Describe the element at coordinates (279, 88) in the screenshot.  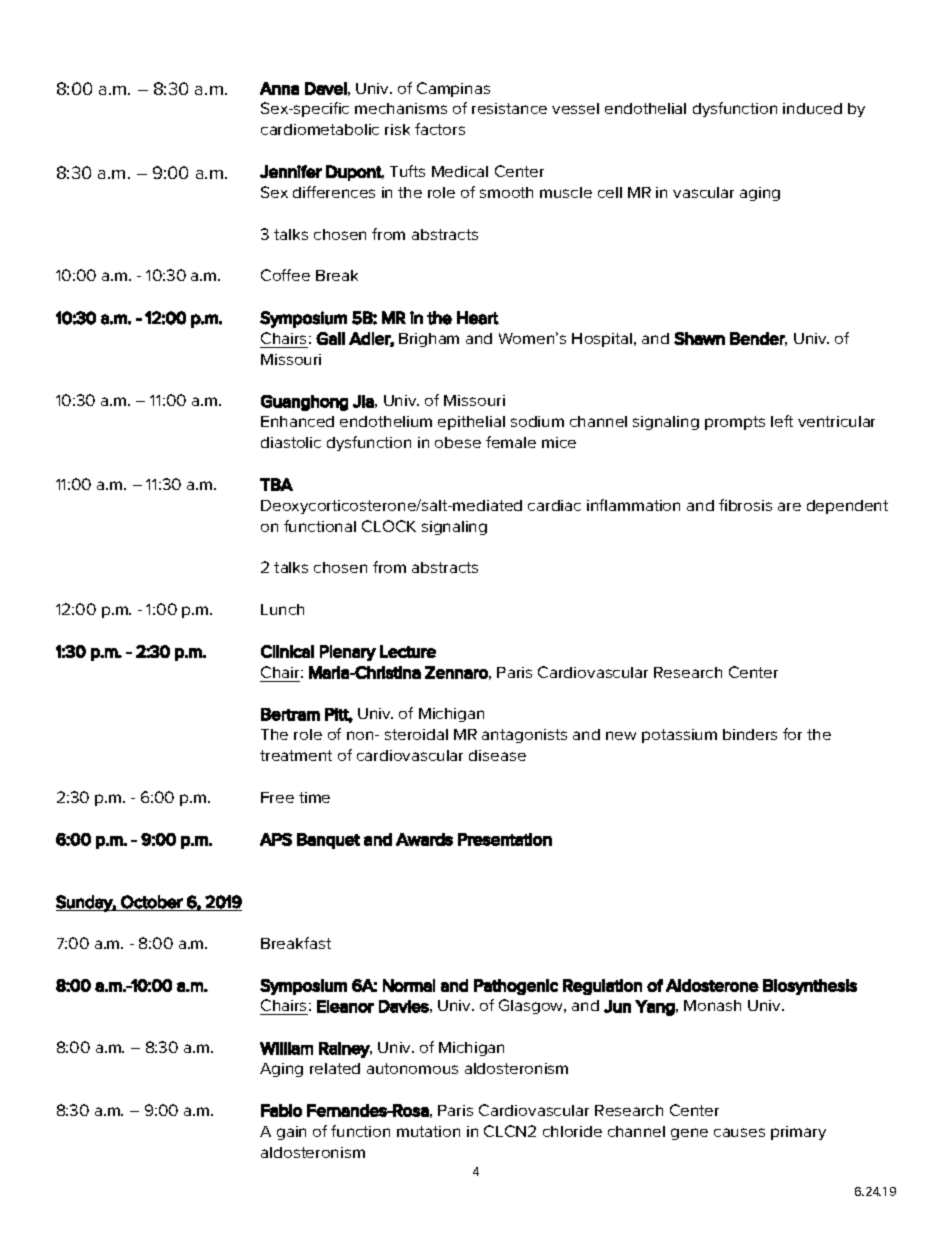
I see `Anna` at that location.
